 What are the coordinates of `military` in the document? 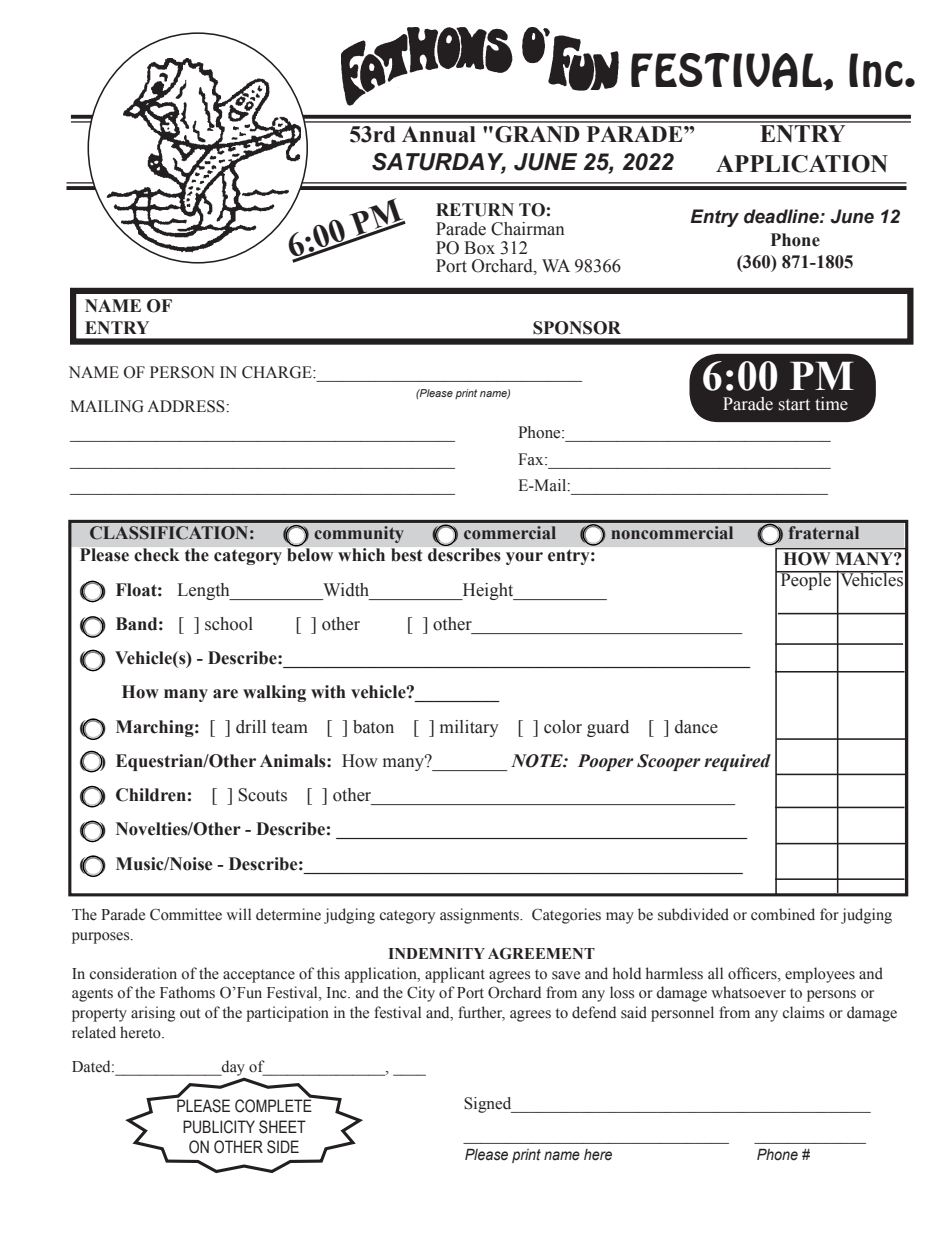 It's located at (469, 728).
